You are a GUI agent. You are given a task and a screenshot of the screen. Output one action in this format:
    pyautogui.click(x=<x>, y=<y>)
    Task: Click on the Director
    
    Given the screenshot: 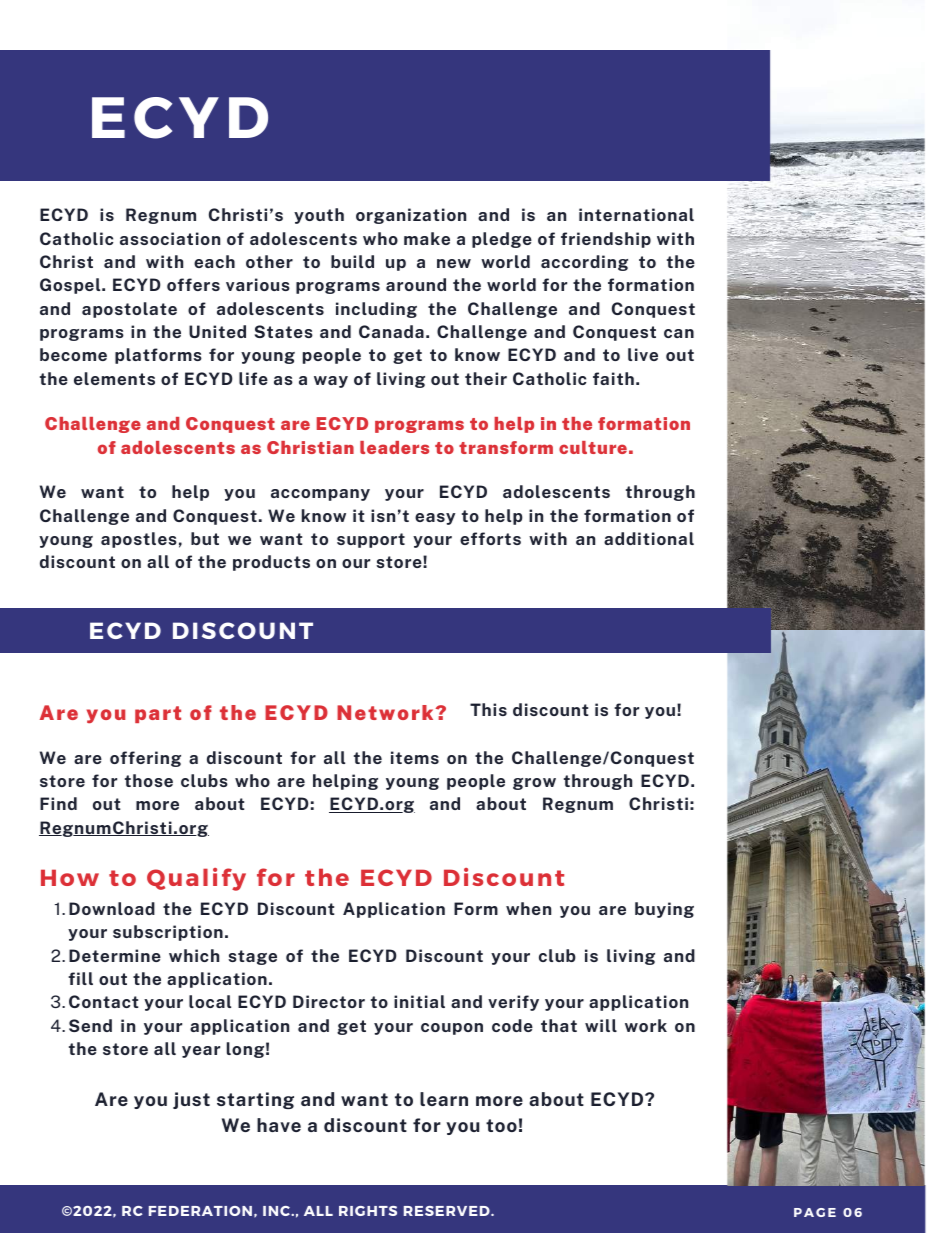 What is the action you would take?
    pyautogui.click(x=329, y=1001)
